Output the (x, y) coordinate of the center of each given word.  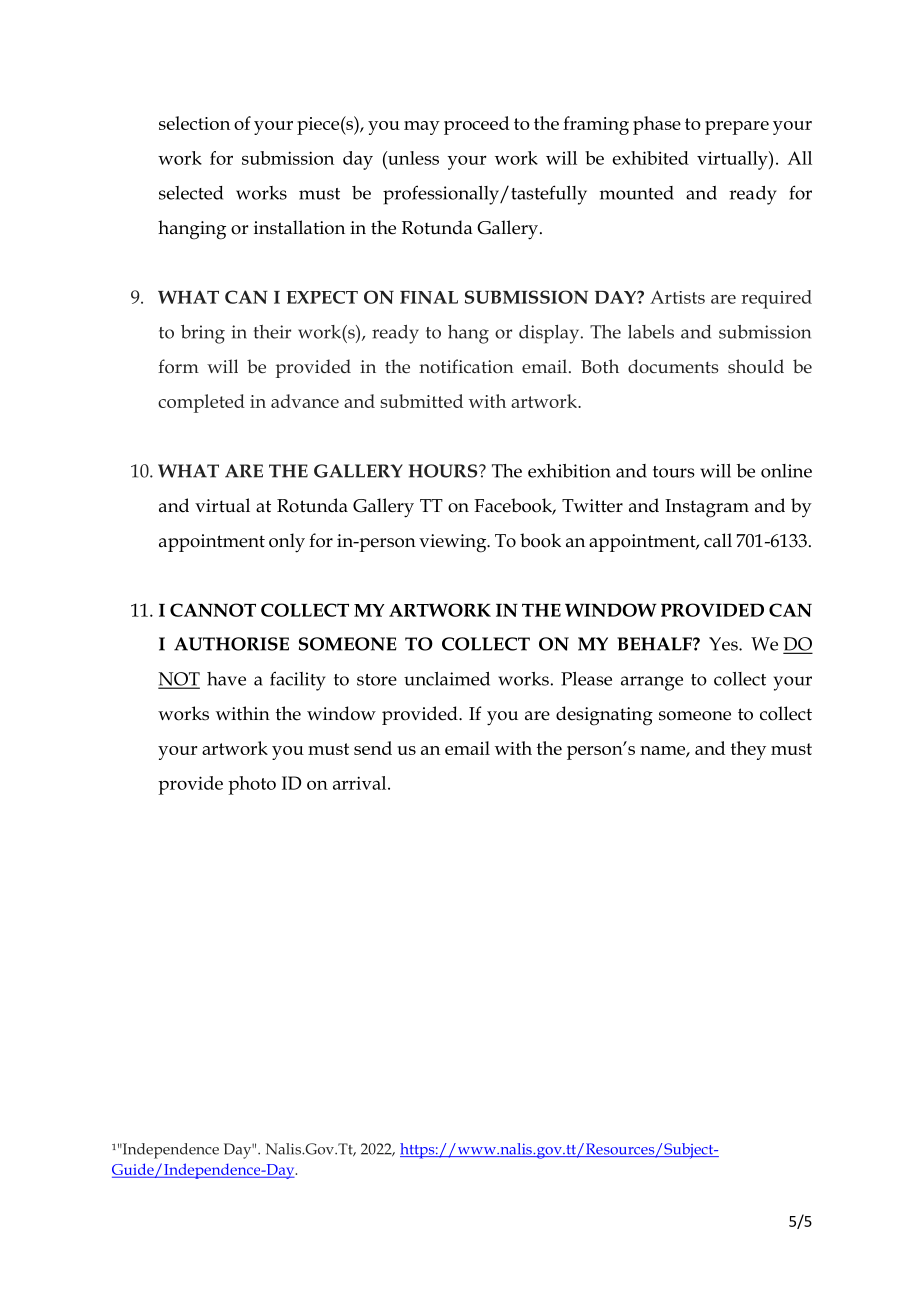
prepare (737, 128)
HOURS (444, 471)
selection (194, 123)
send (373, 748)
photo (252, 785)
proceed (476, 125)
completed (201, 403)
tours (674, 472)
